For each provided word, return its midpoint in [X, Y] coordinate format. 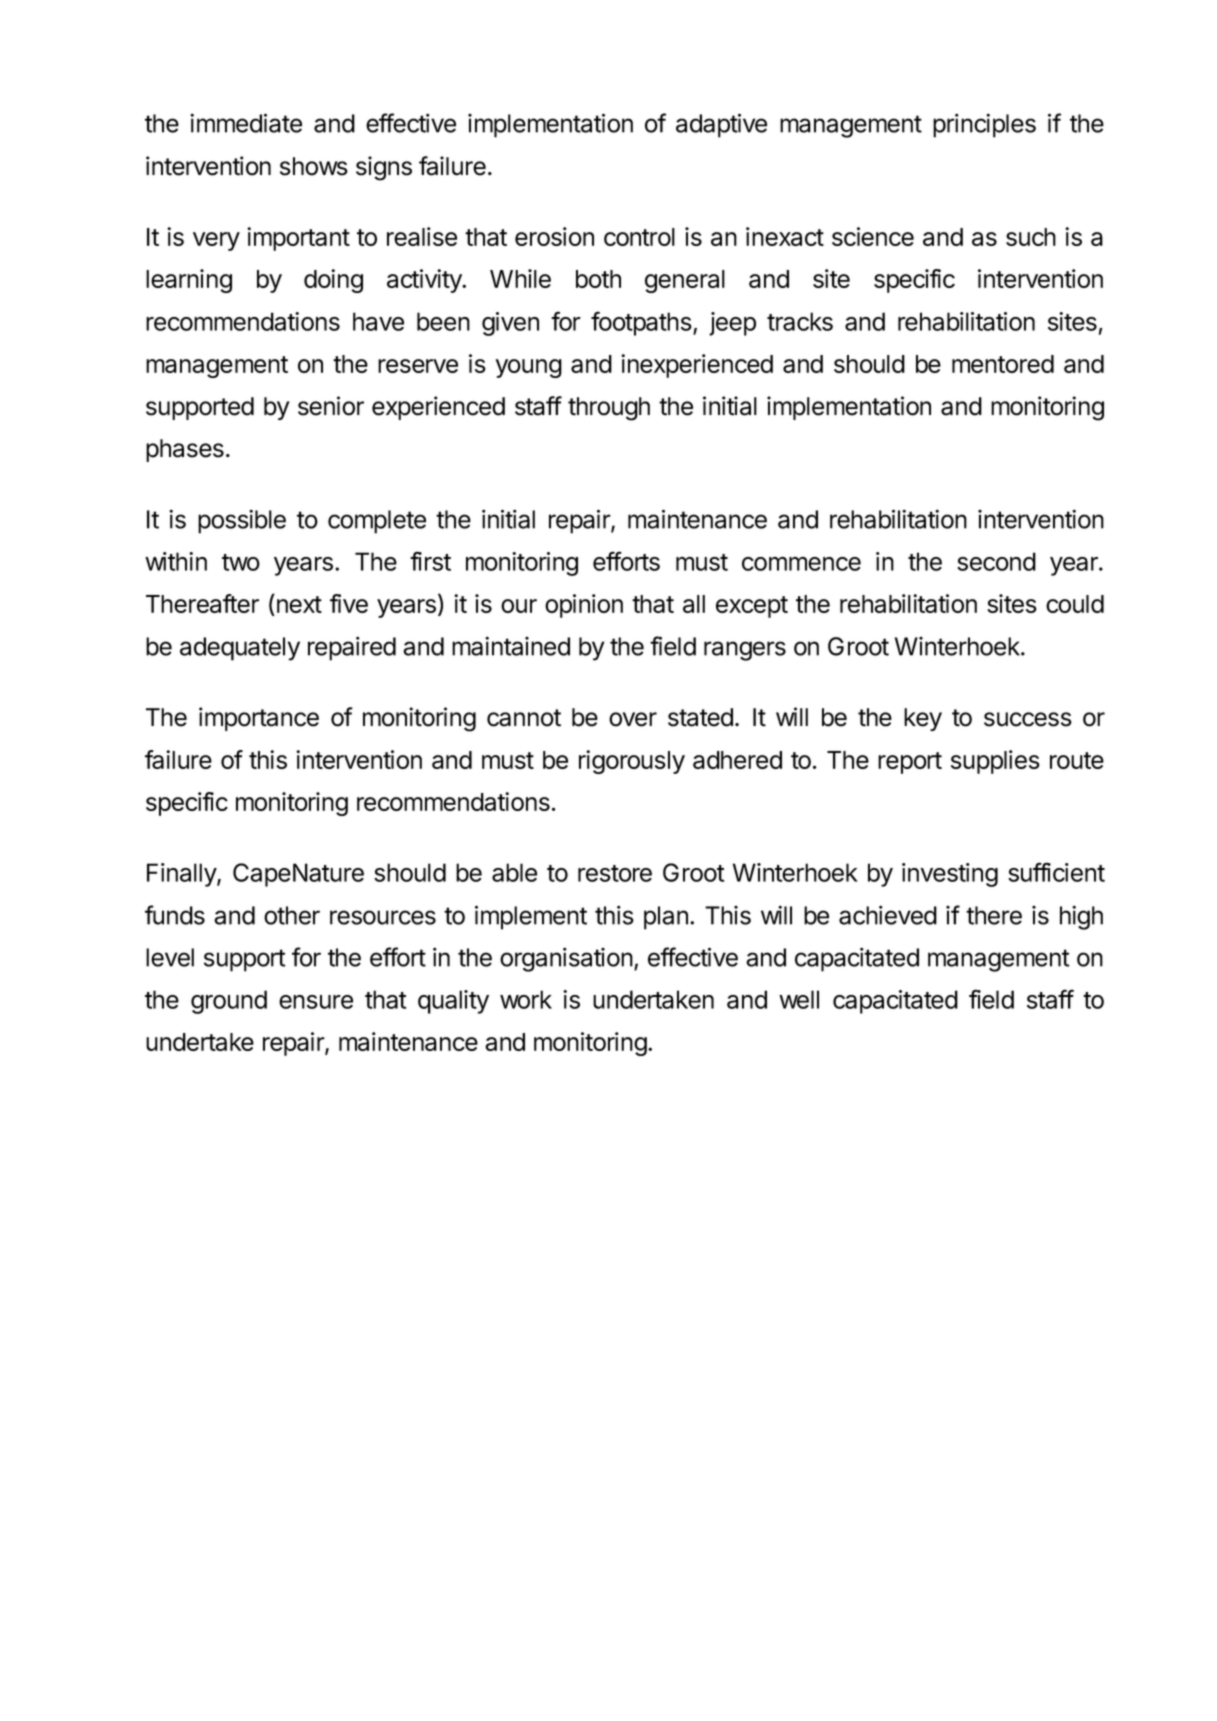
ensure [316, 1002]
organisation [566, 959]
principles [984, 125]
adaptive [721, 125]
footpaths [642, 323]
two [241, 562]
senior [331, 406]
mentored [1003, 364]
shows [314, 166]
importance [259, 719]
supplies [995, 762]
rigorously [632, 762]
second [996, 561]
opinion [584, 606]
